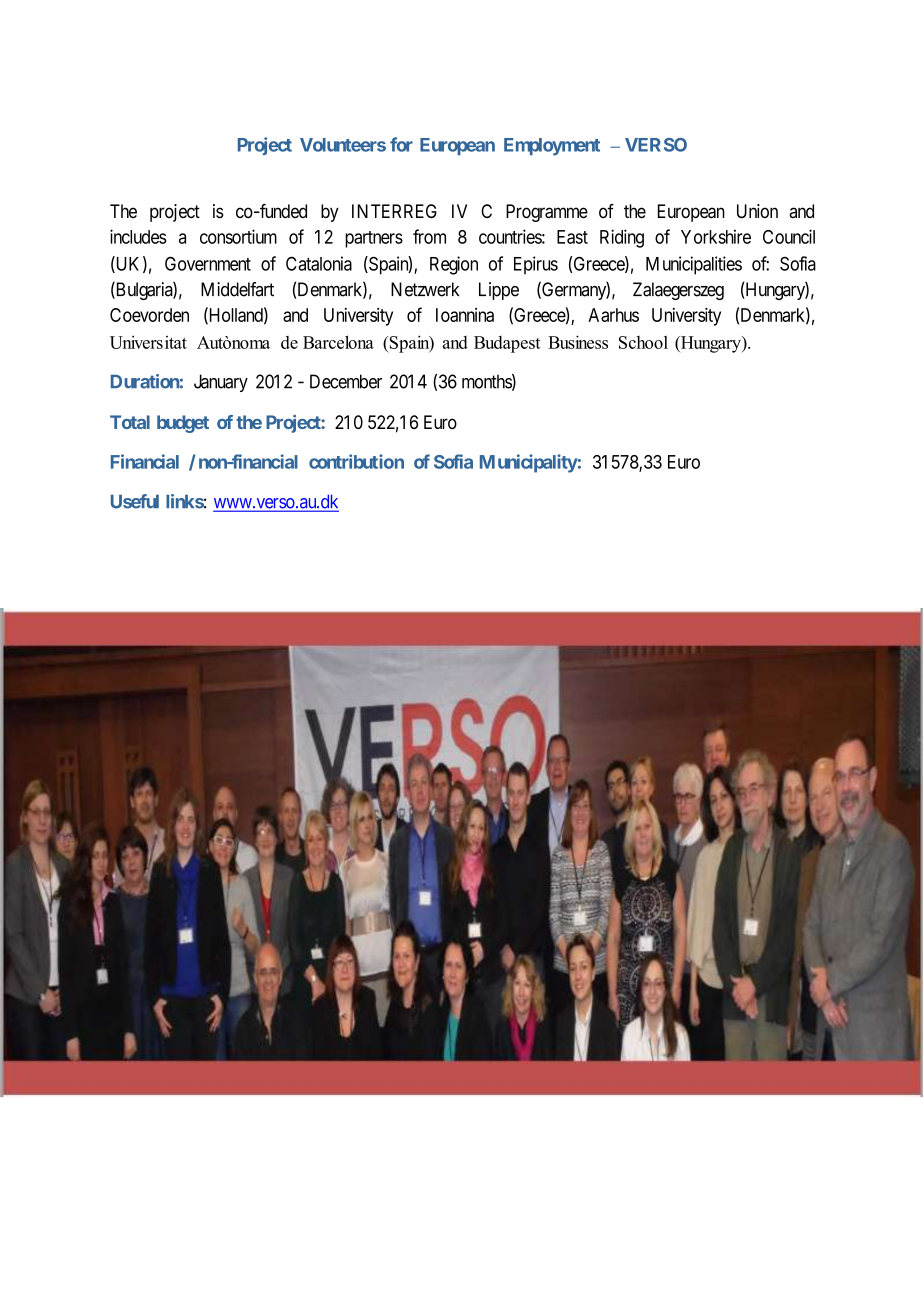 This screenshot has height=1308, width=924. What do you see at coordinates (757, 211) in the screenshot?
I see `Union` at bounding box center [757, 211].
